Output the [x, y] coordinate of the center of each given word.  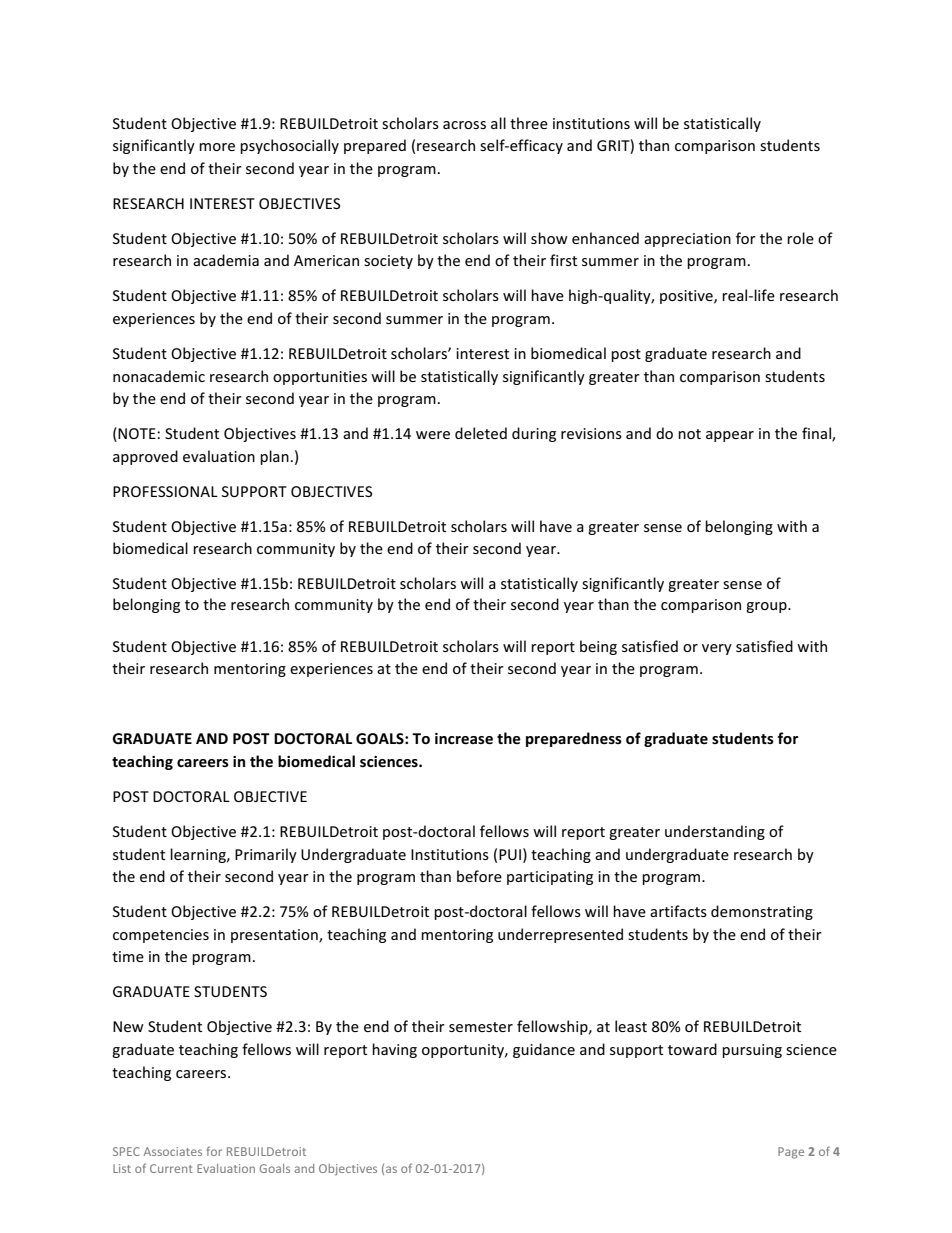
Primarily [266, 855]
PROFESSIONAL [165, 491]
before [479, 876]
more [217, 147]
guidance [544, 1050]
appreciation [687, 240]
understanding [715, 832]
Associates [173, 1151]
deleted [481, 433]
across [464, 125]
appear [730, 436]
